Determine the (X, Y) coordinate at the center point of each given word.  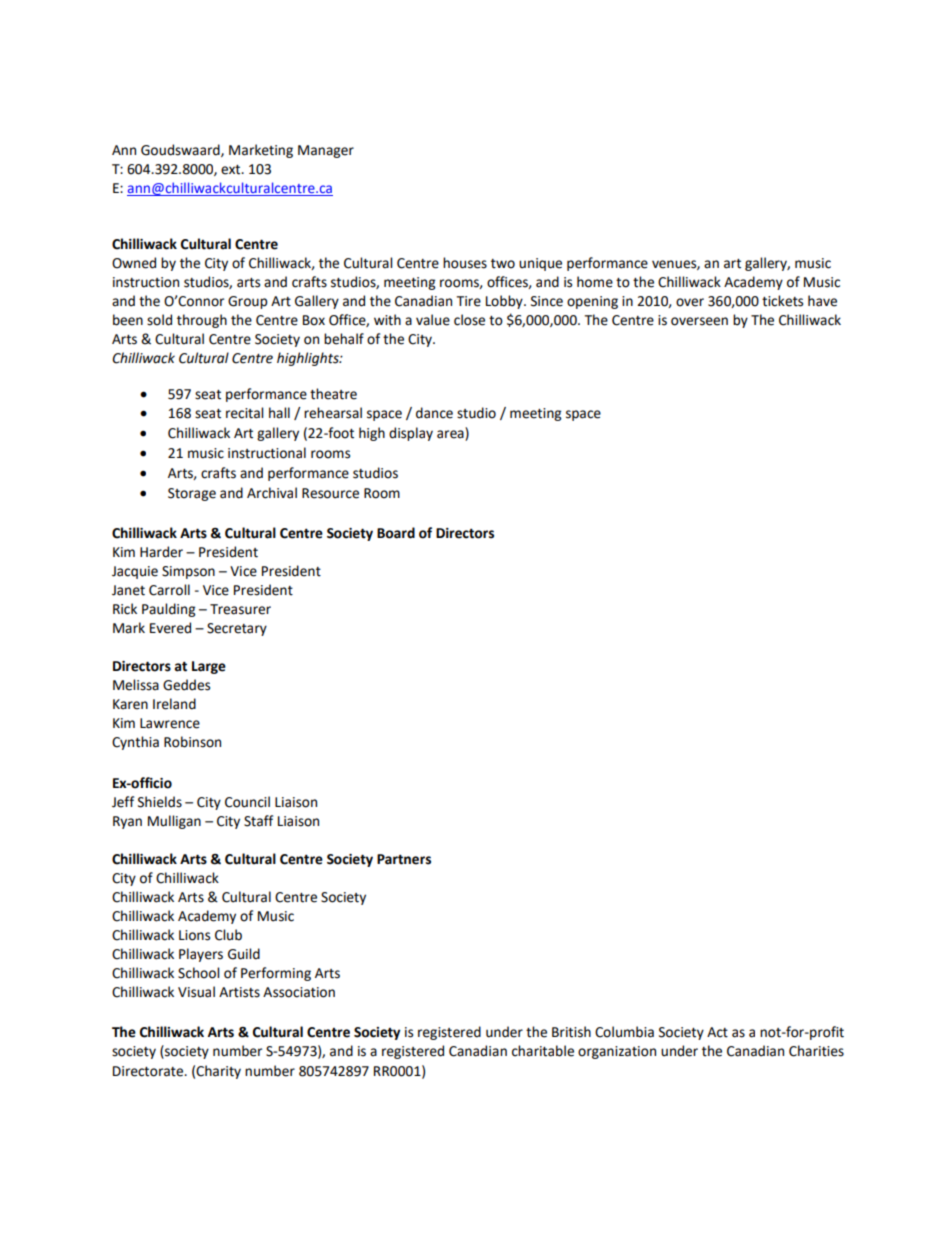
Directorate (149, 1071)
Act (717, 1032)
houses (465, 263)
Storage (192, 494)
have (822, 301)
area (451, 435)
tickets (782, 301)
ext (232, 170)
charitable (543, 1051)
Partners (404, 859)
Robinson (192, 742)
